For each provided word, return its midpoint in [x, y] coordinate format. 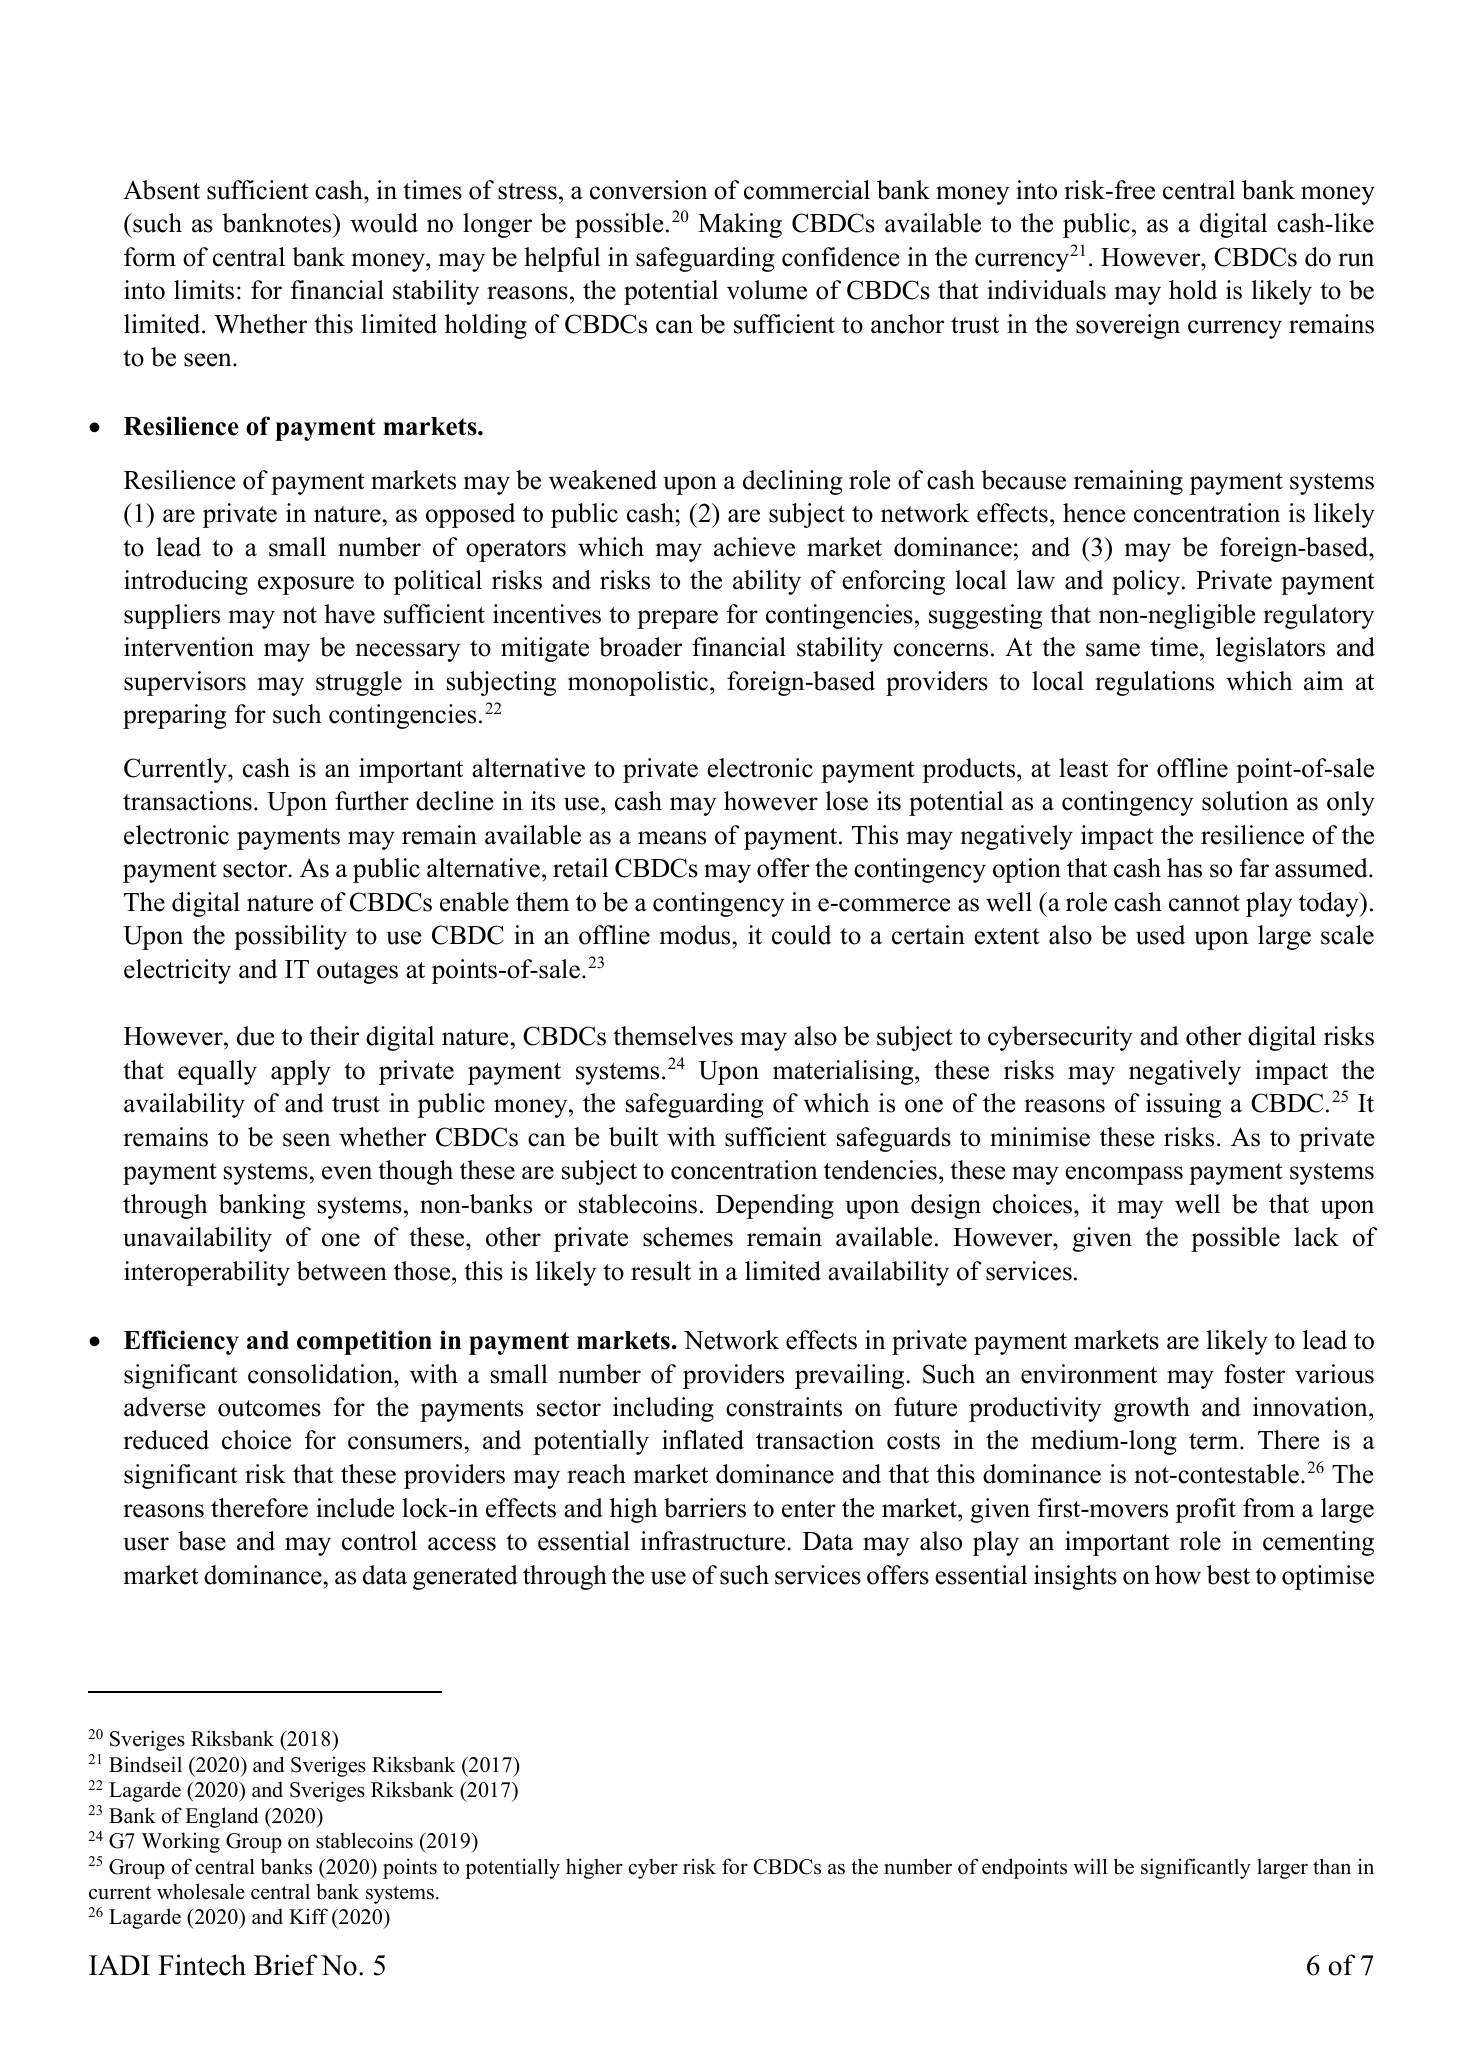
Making [740, 225]
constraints [784, 1407]
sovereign [1128, 326]
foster [1254, 1374]
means [672, 838]
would [384, 223]
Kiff [308, 1916]
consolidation [321, 1374]
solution [1245, 801]
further [372, 801]
